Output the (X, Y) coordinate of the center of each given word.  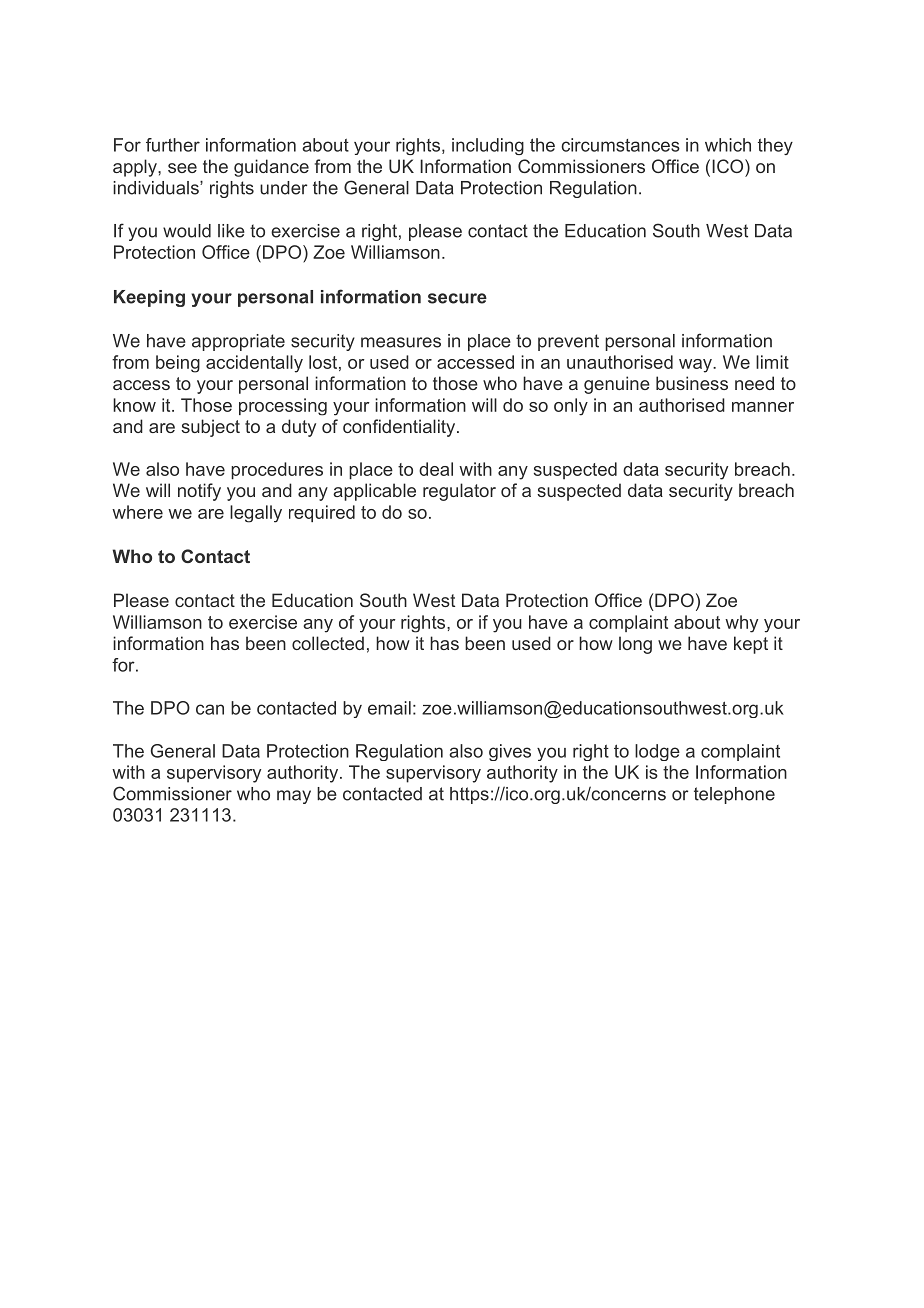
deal (436, 469)
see (182, 168)
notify (199, 492)
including (488, 146)
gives (510, 752)
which (728, 145)
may (294, 797)
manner (763, 407)
